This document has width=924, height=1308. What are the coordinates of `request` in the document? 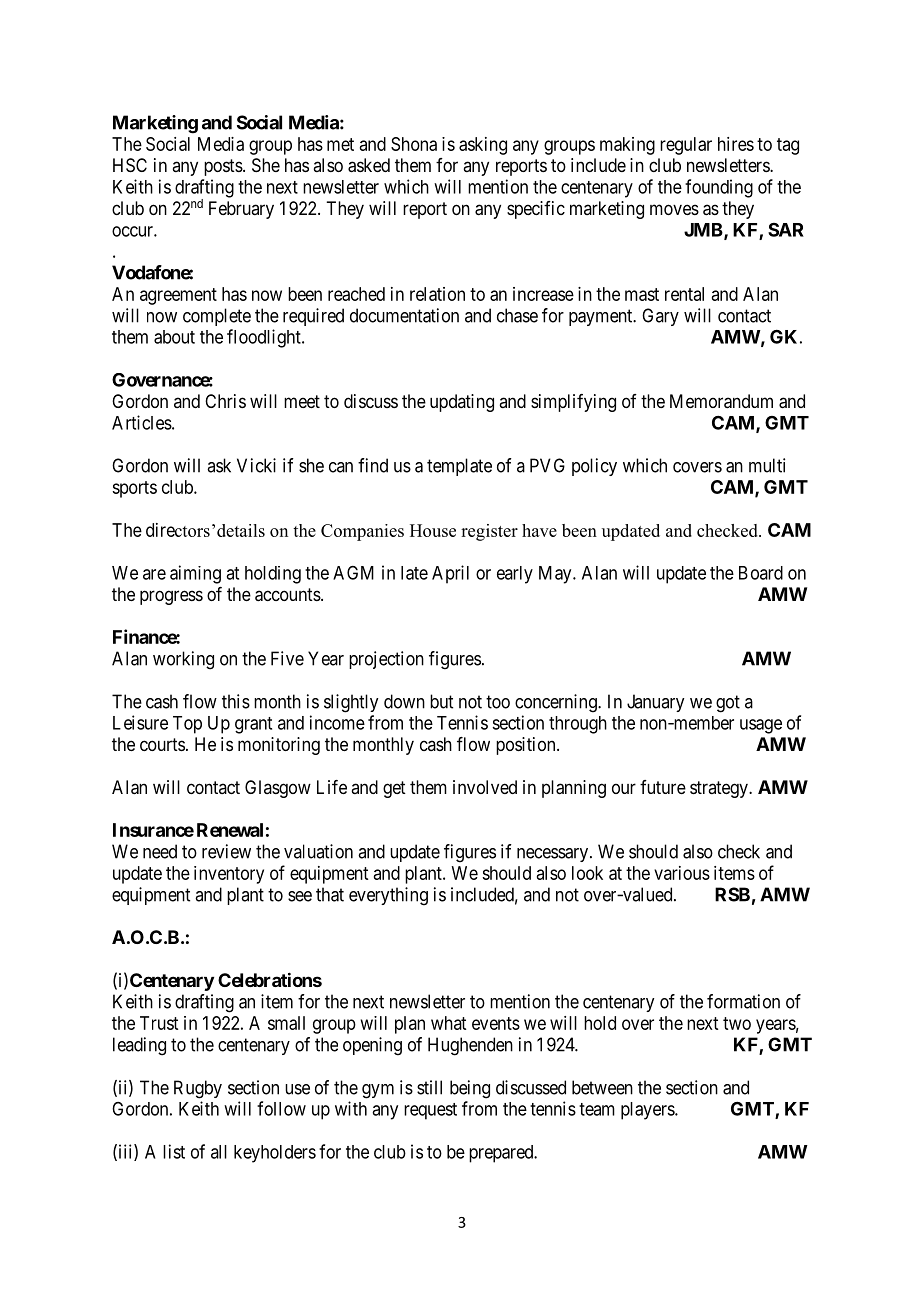 It's located at (430, 1111).
